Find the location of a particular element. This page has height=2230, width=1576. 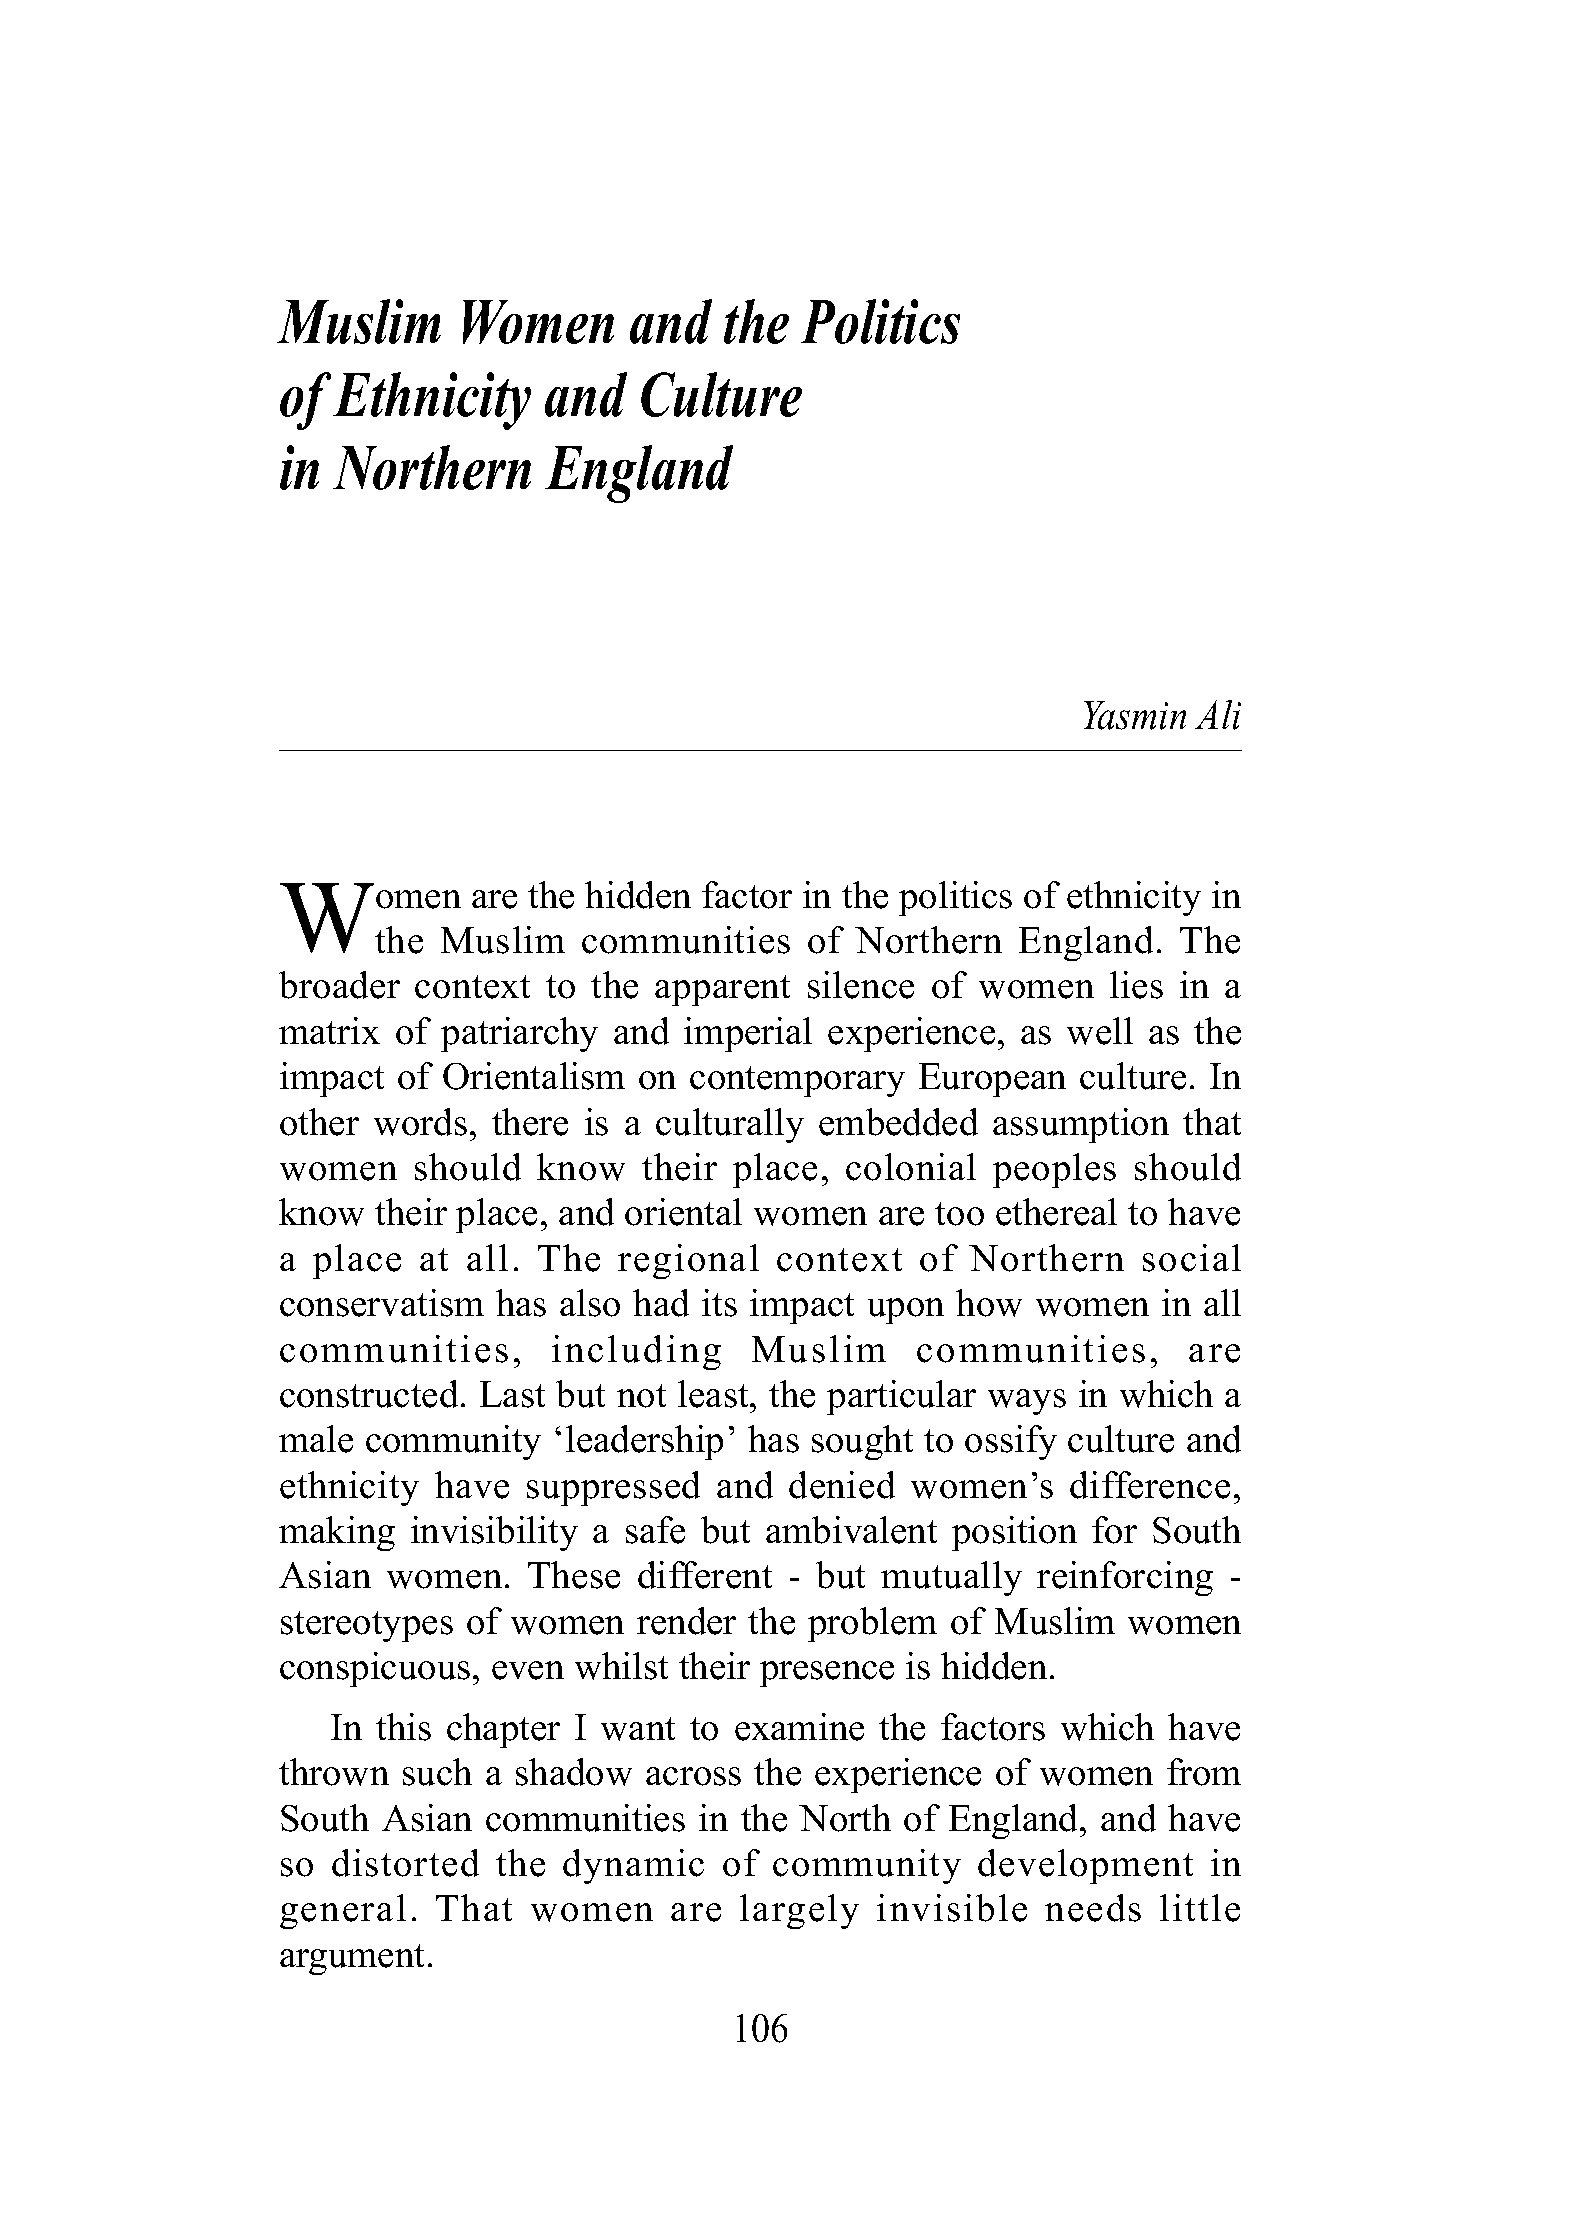

different is located at coordinates (705, 1575).
